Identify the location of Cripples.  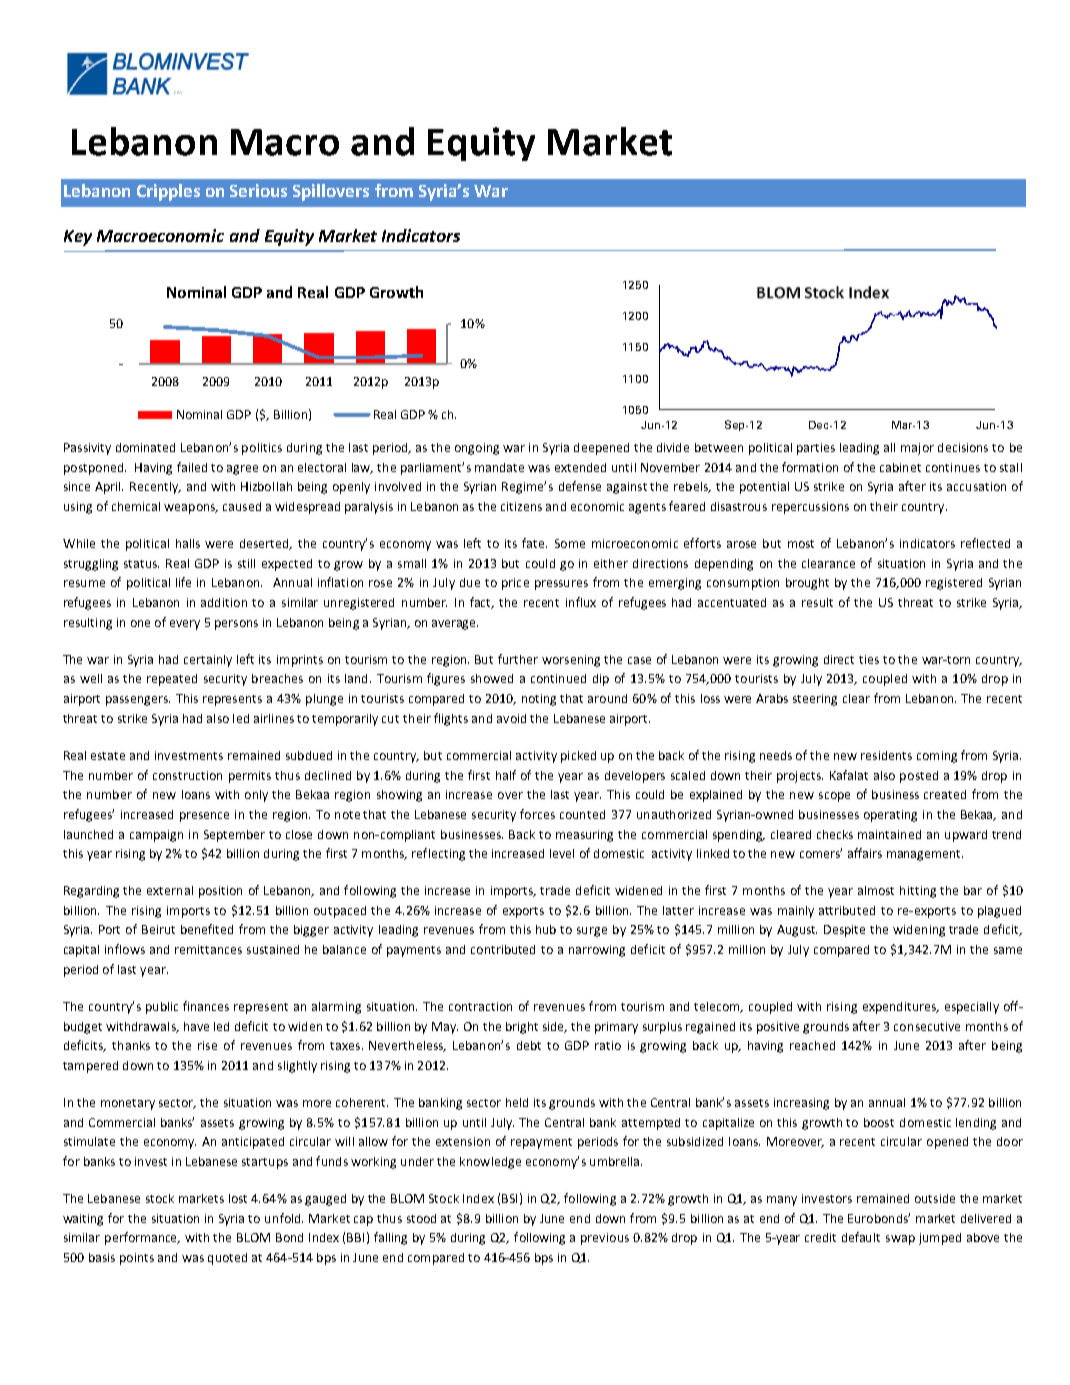
(168, 192).
